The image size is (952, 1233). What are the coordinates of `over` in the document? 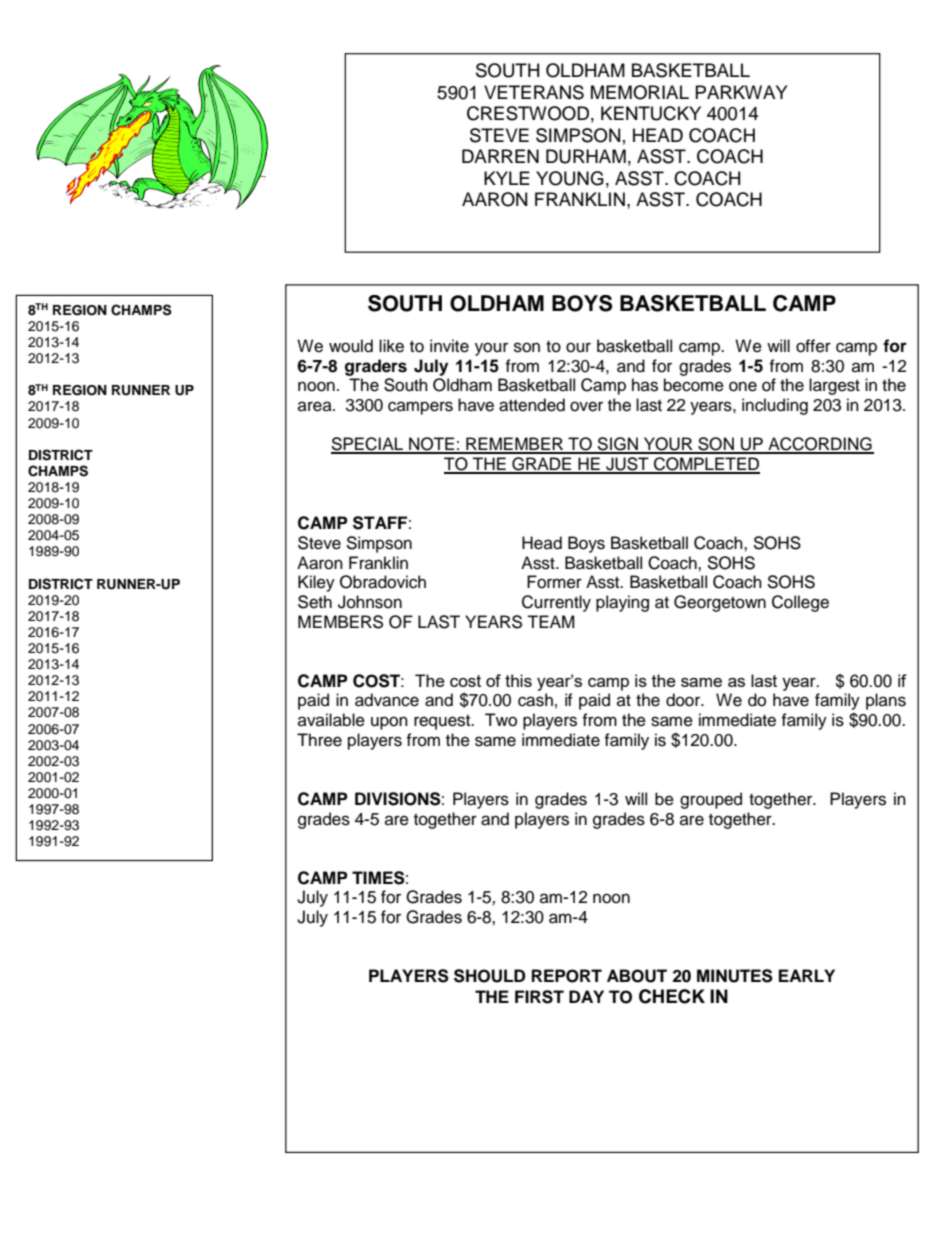 It's located at (586, 406).
